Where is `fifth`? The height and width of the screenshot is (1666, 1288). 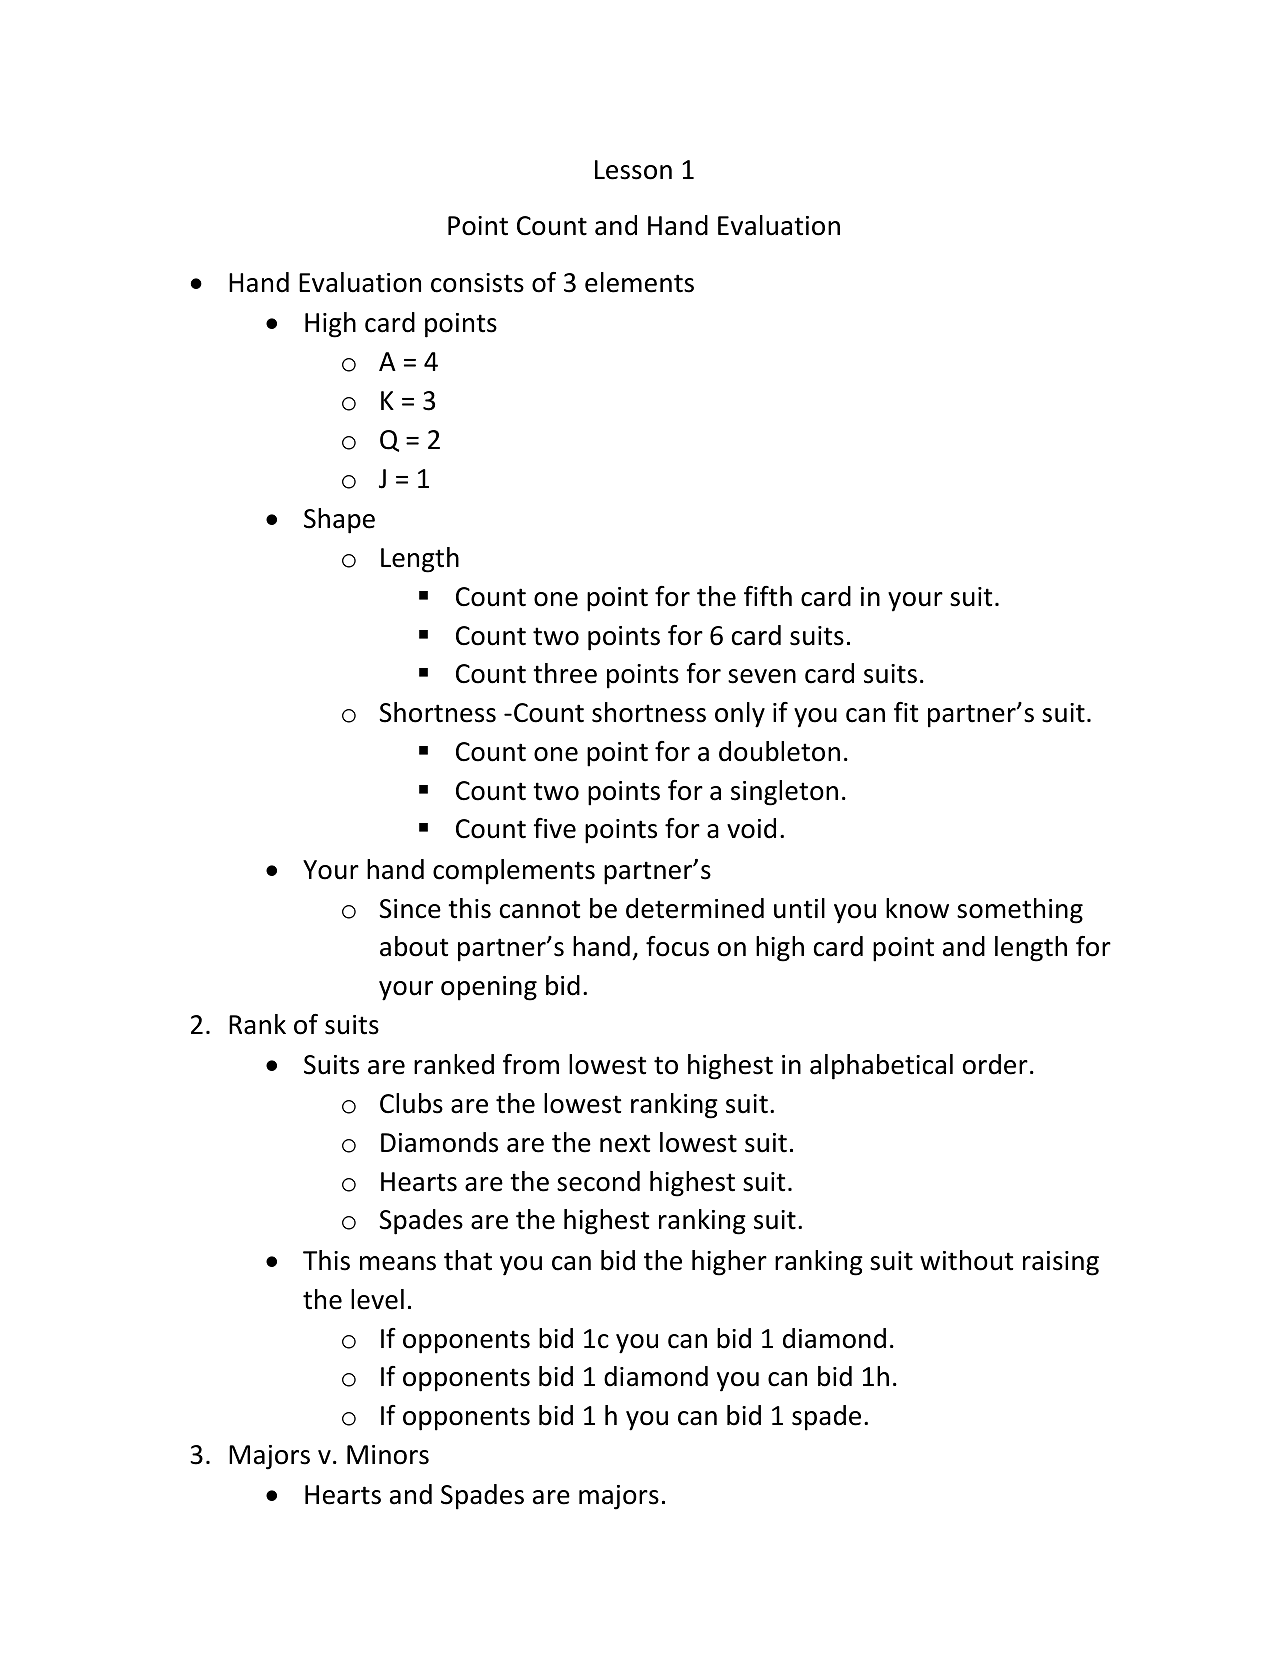 fifth is located at coordinates (768, 596).
